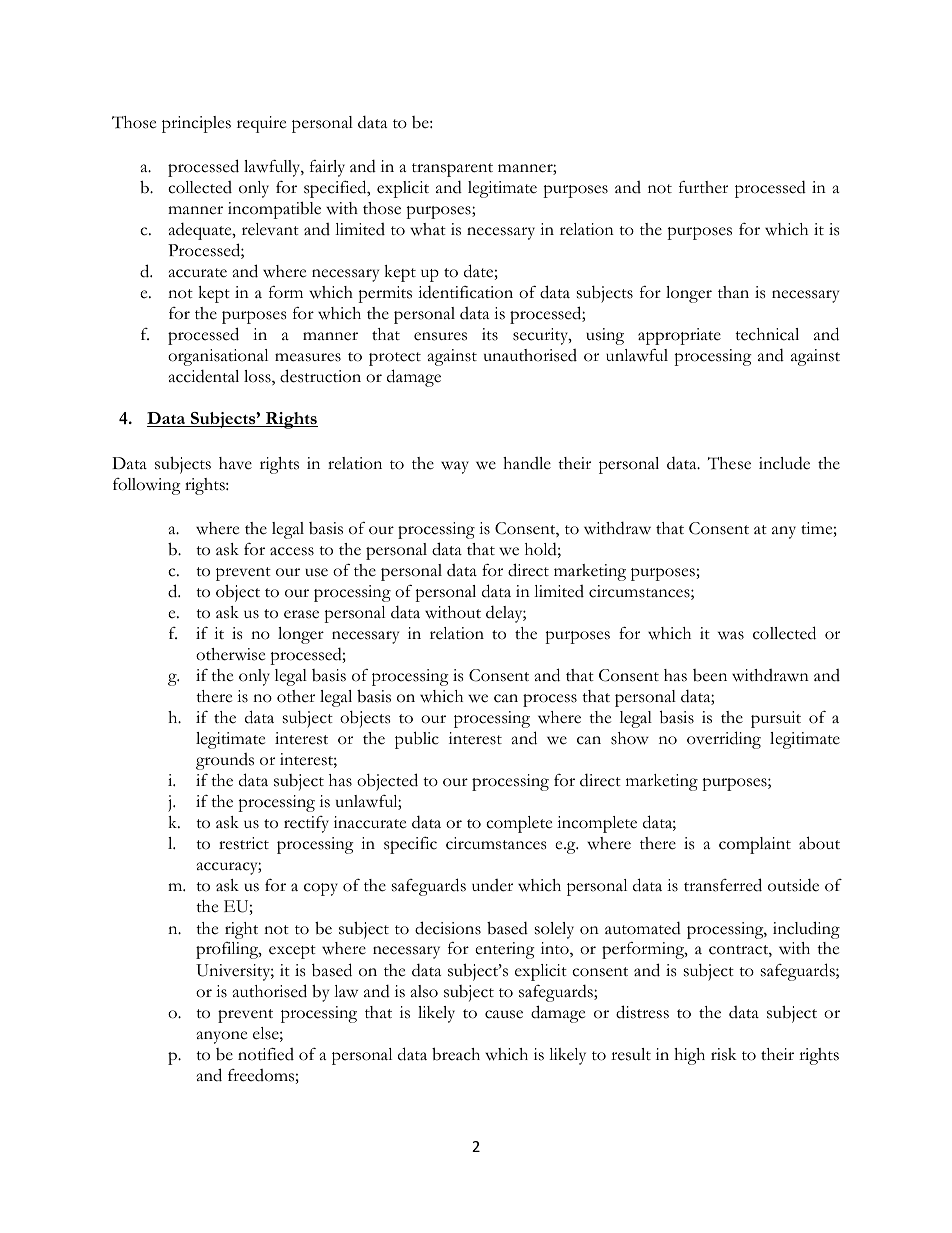 The height and width of the page is (1233, 952). I want to click on anyone, so click(222, 1037).
